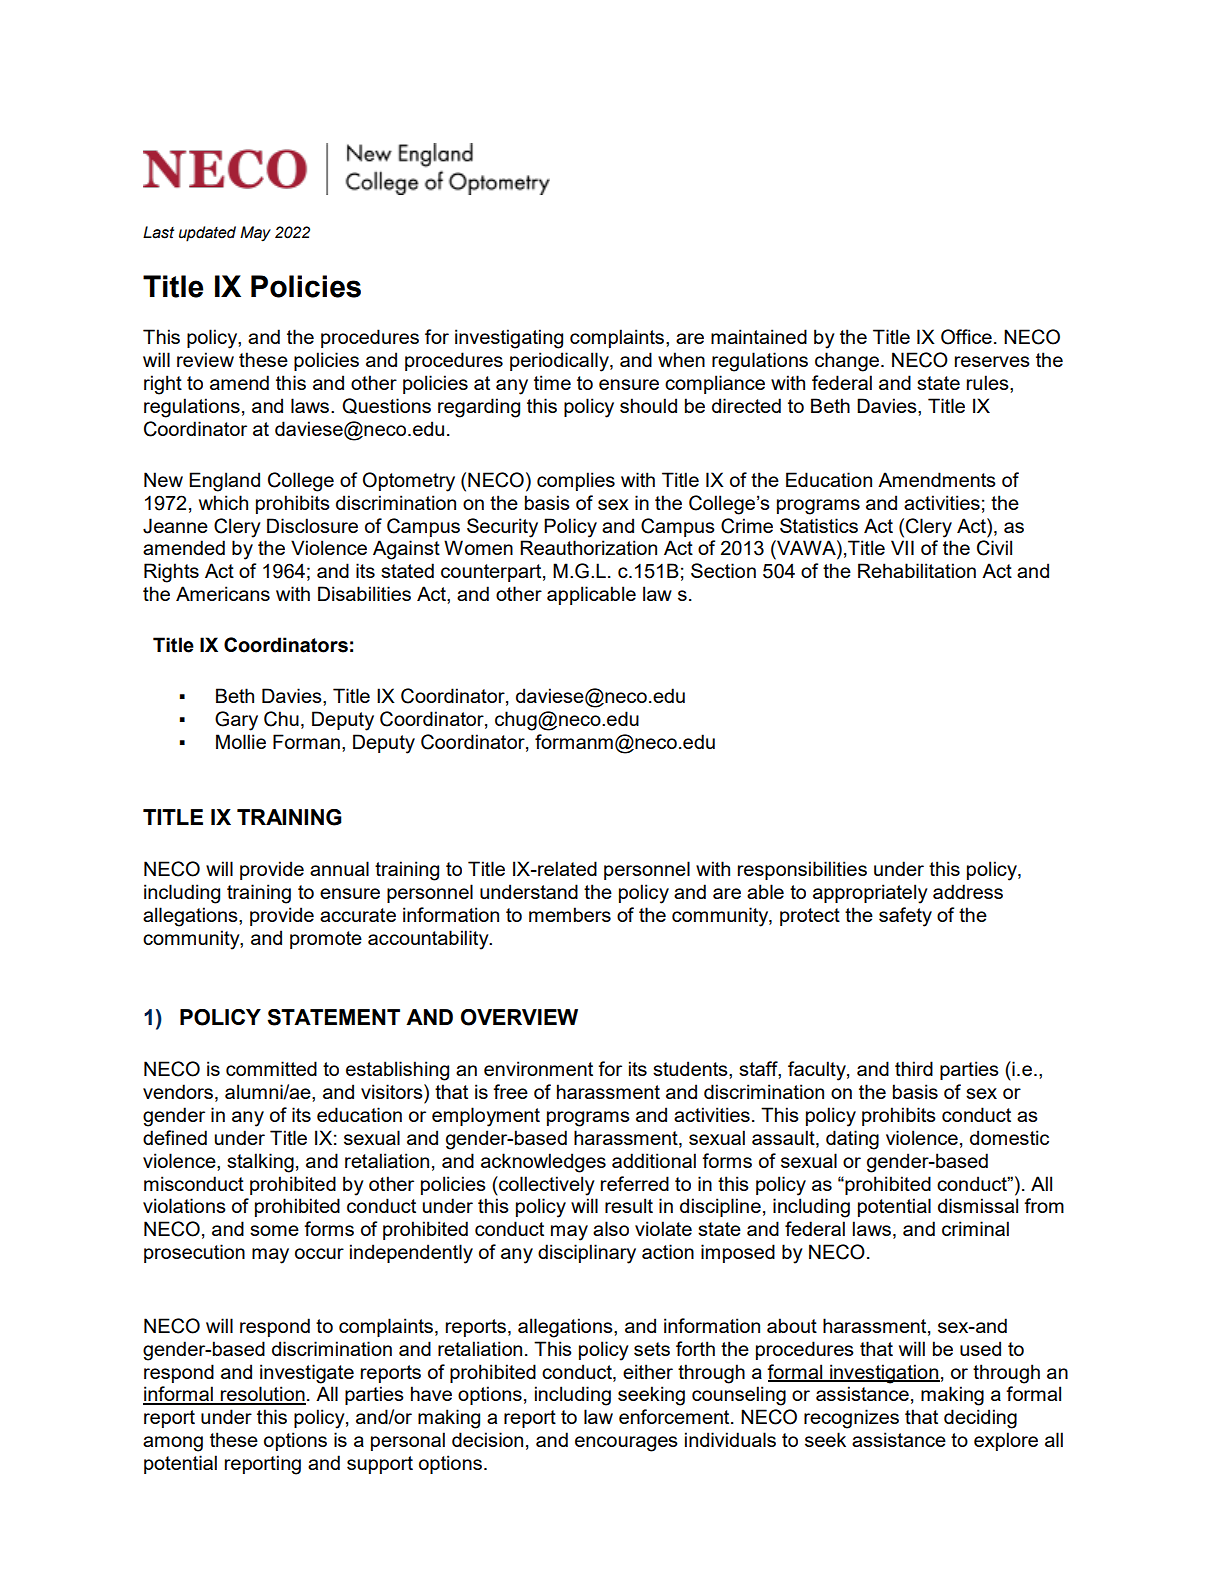  I want to click on members, so click(570, 914).
